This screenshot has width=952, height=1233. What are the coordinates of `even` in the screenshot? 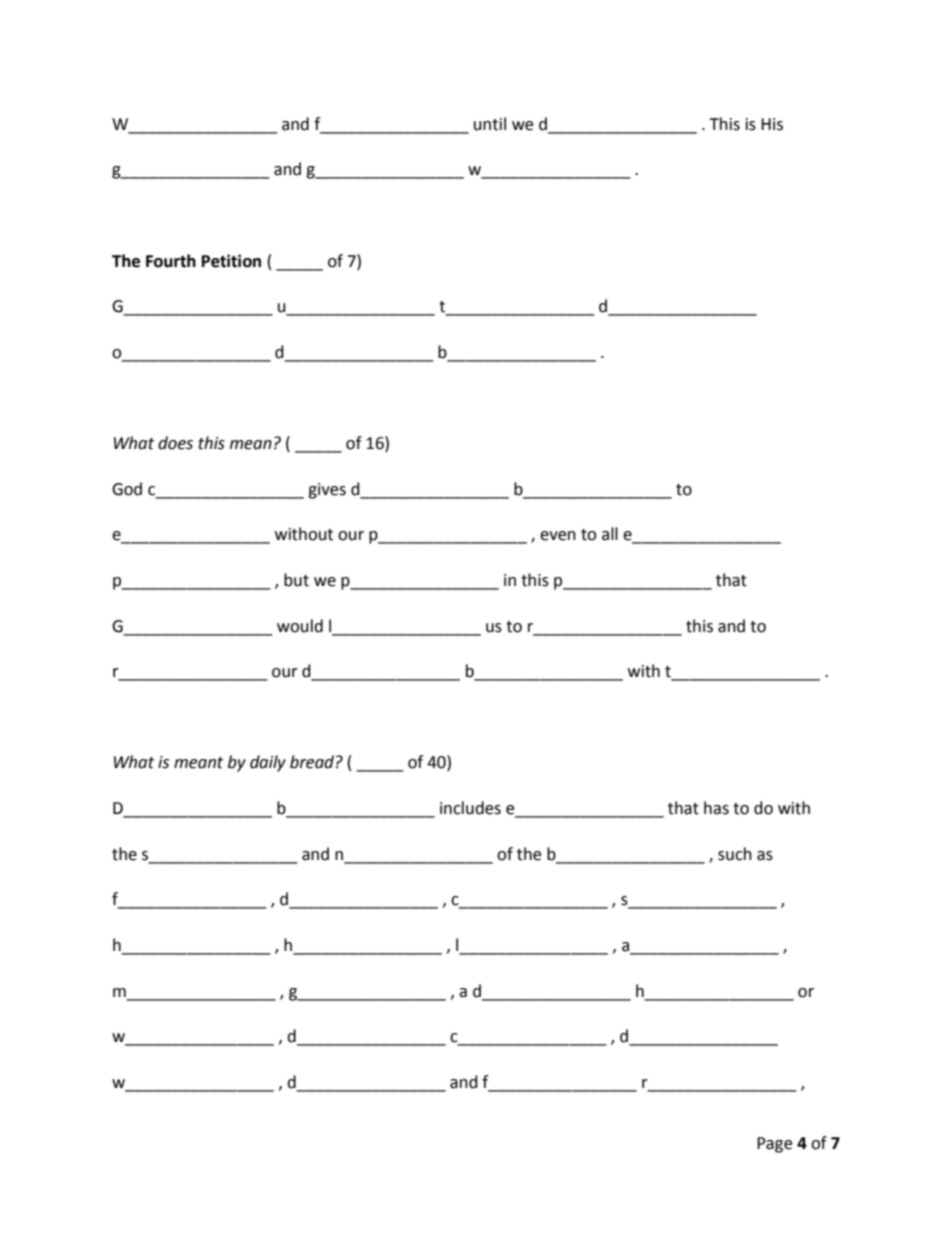 It's located at (558, 536).
